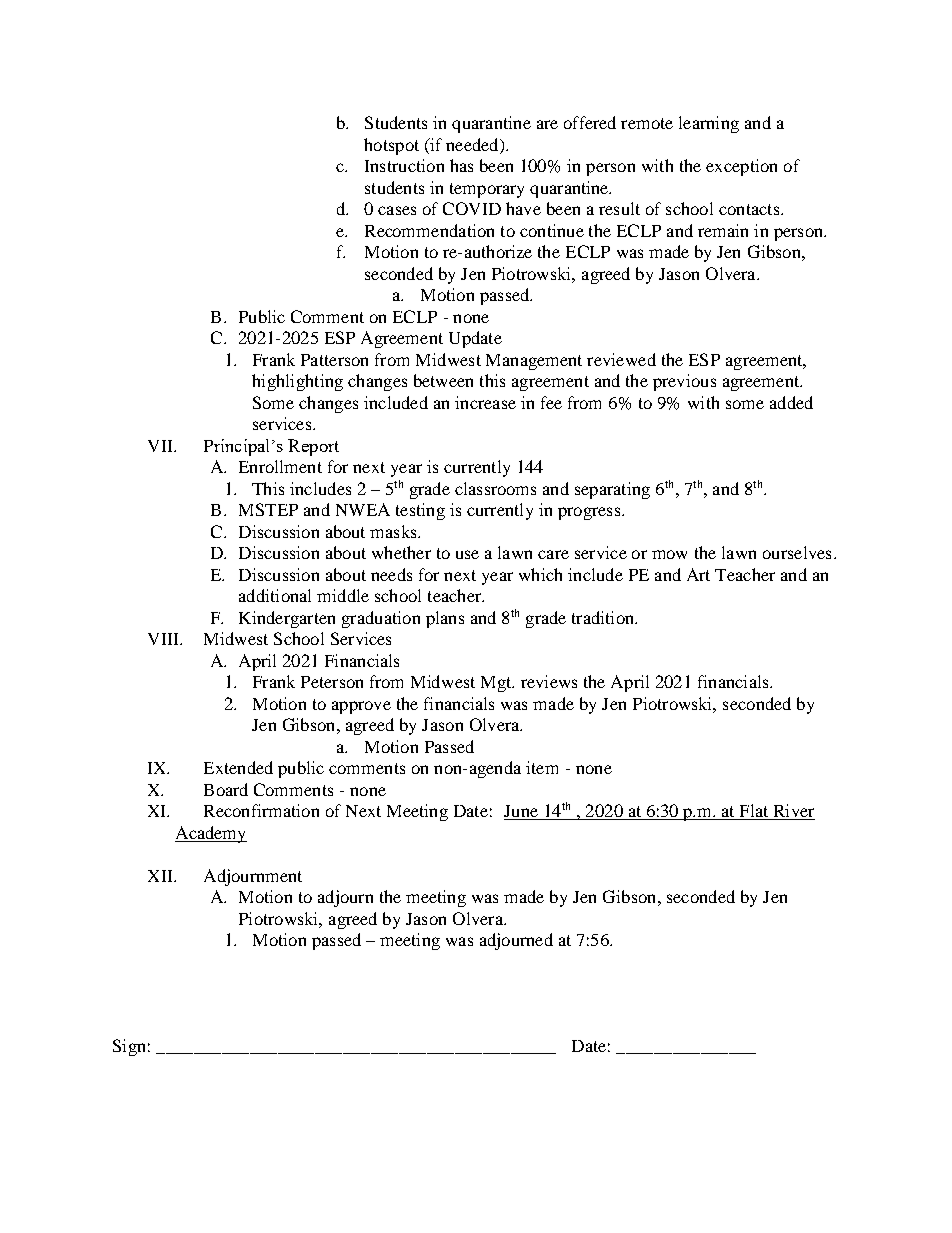  What do you see at coordinates (473, 146) in the document?
I see `needed` at bounding box center [473, 146].
